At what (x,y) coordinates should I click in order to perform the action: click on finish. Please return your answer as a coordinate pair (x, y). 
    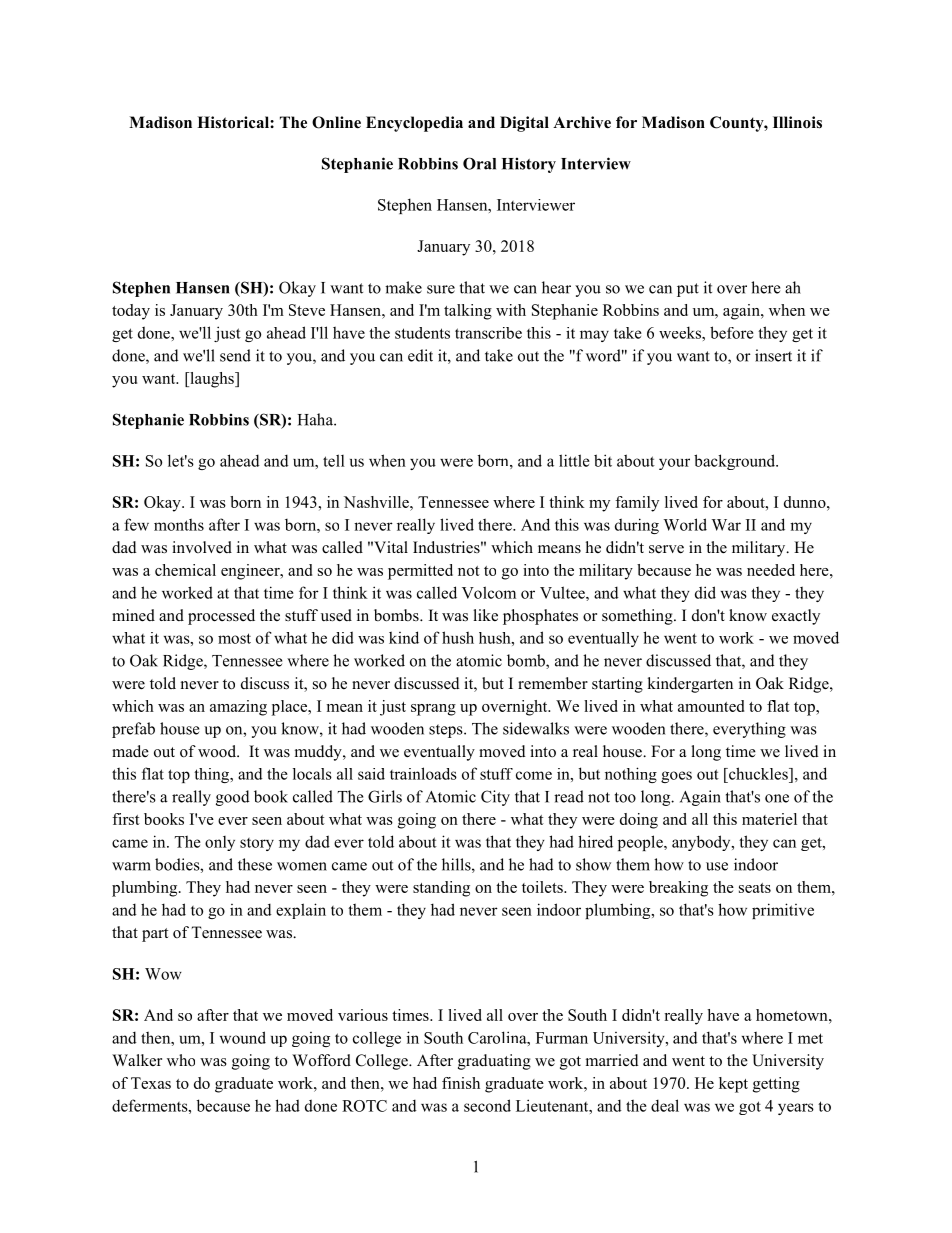
    Looking at the image, I should click on (461, 1083).
